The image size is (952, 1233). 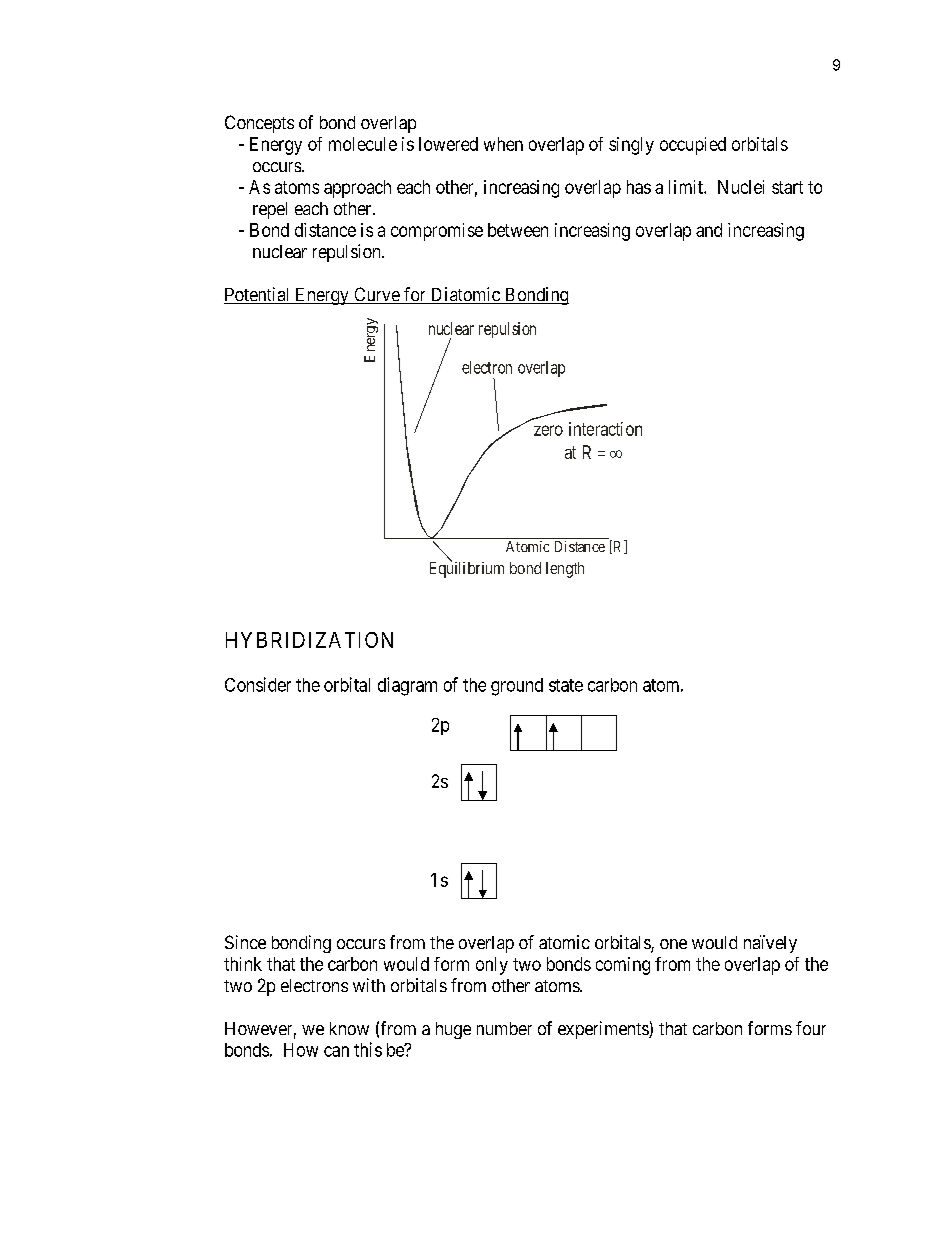 What do you see at coordinates (258, 295) in the document?
I see `Potential` at bounding box center [258, 295].
